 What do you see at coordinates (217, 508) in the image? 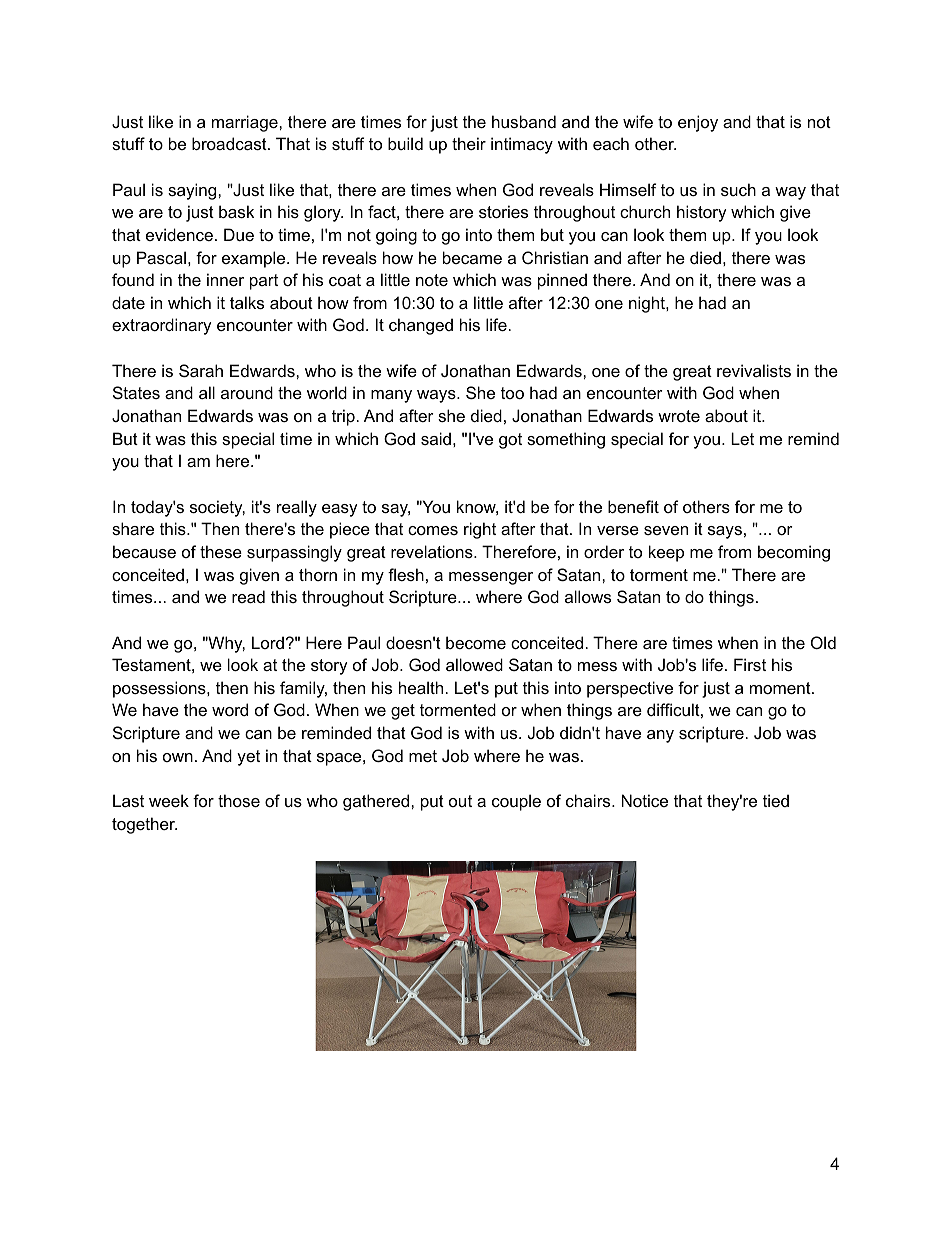
I see `society` at bounding box center [217, 508].
